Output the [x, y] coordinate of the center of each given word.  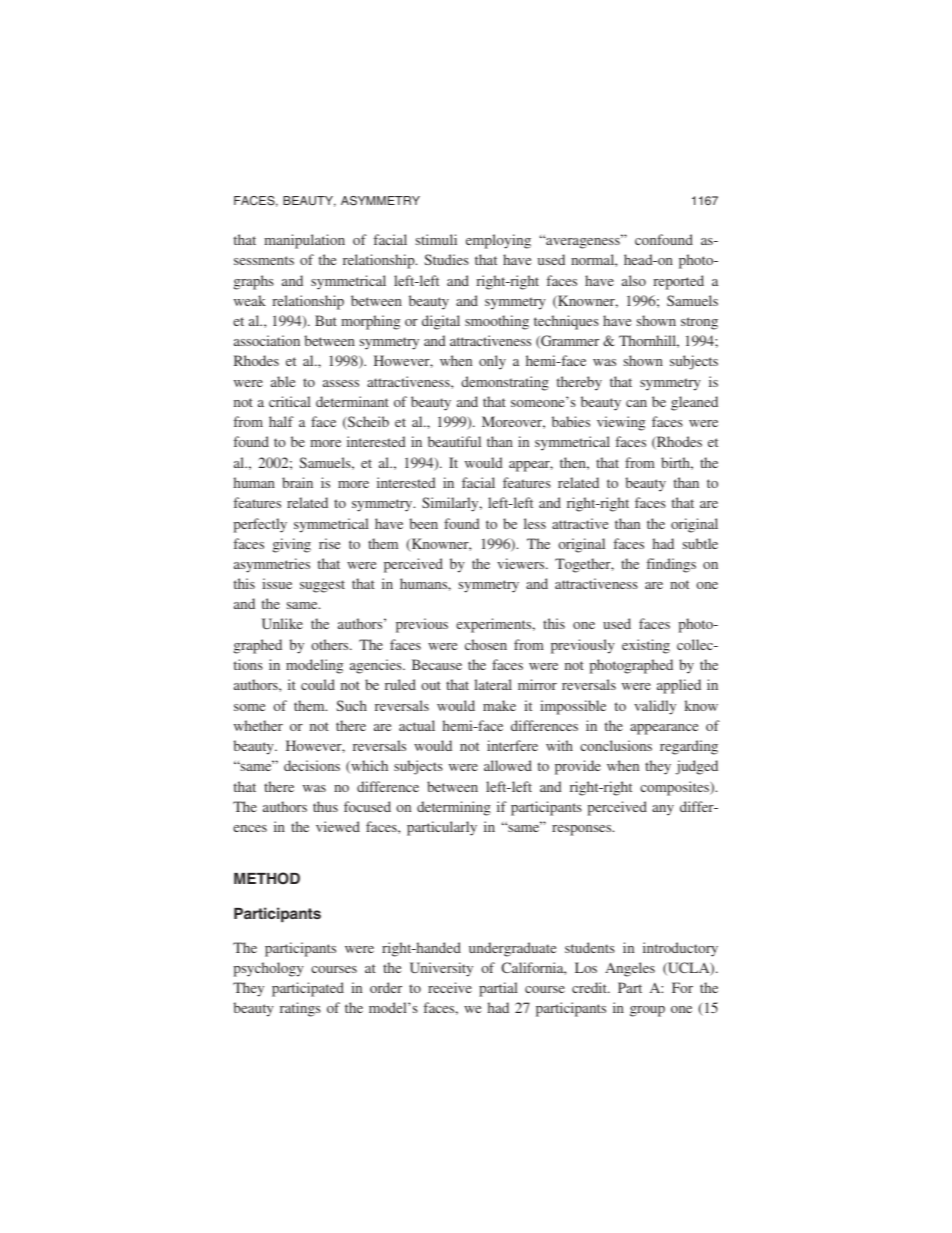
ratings [300, 1009]
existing [646, 646]
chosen [486, 644]
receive [450, 987]
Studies [446, 259]
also [634, 280]
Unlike [282, 623]
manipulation [304, 241]
